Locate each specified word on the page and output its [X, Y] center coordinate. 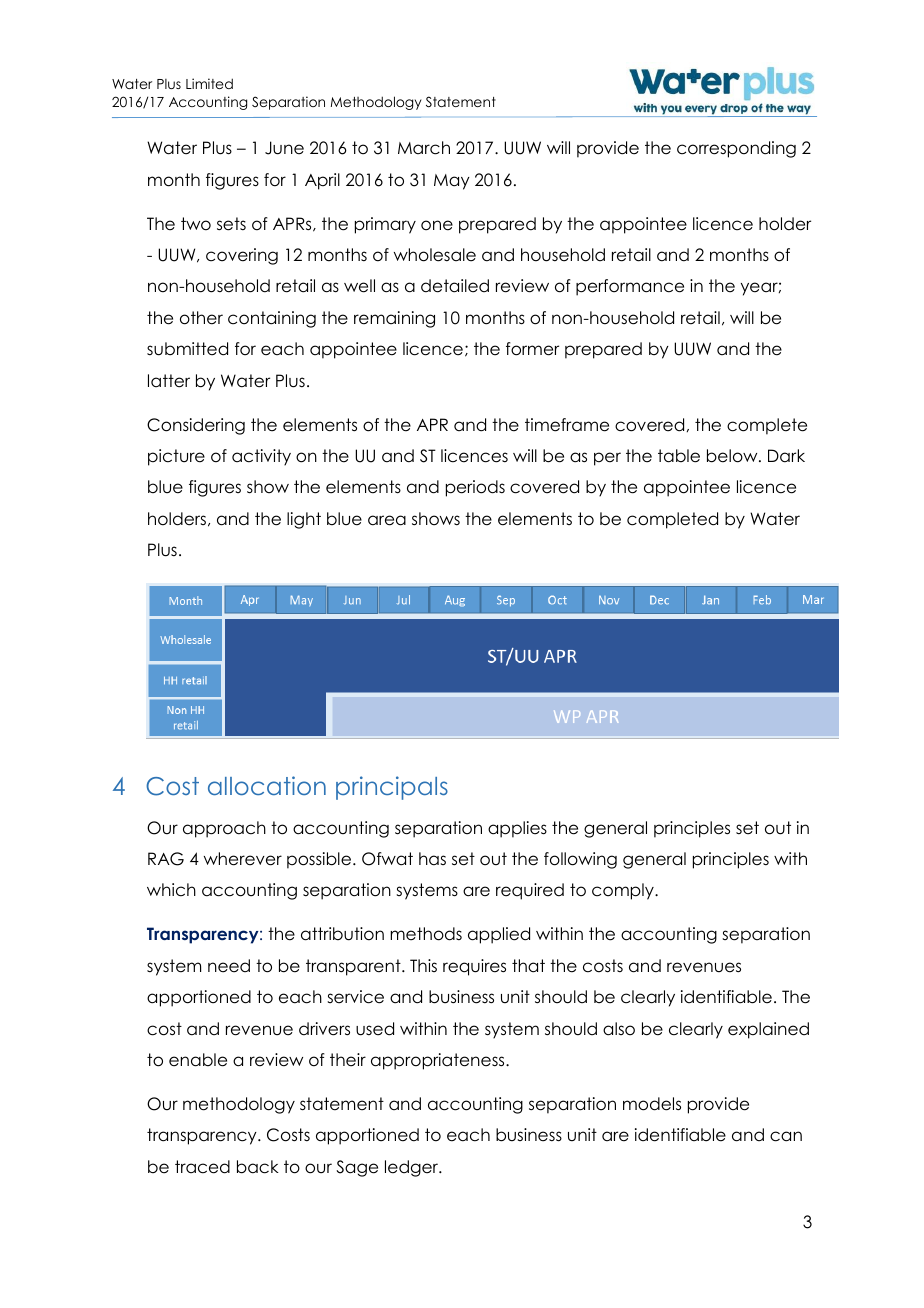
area [387, 520]
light [304, 520]
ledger [413, 1168]
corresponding [736, 149]
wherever [243, 859]
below [733, 456]
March [424, 148]
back [258, 1167]
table [679, 456]
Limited [209, 83]
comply [624, 891]
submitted [187, 349]
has [432, 859]
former [532, 349]
